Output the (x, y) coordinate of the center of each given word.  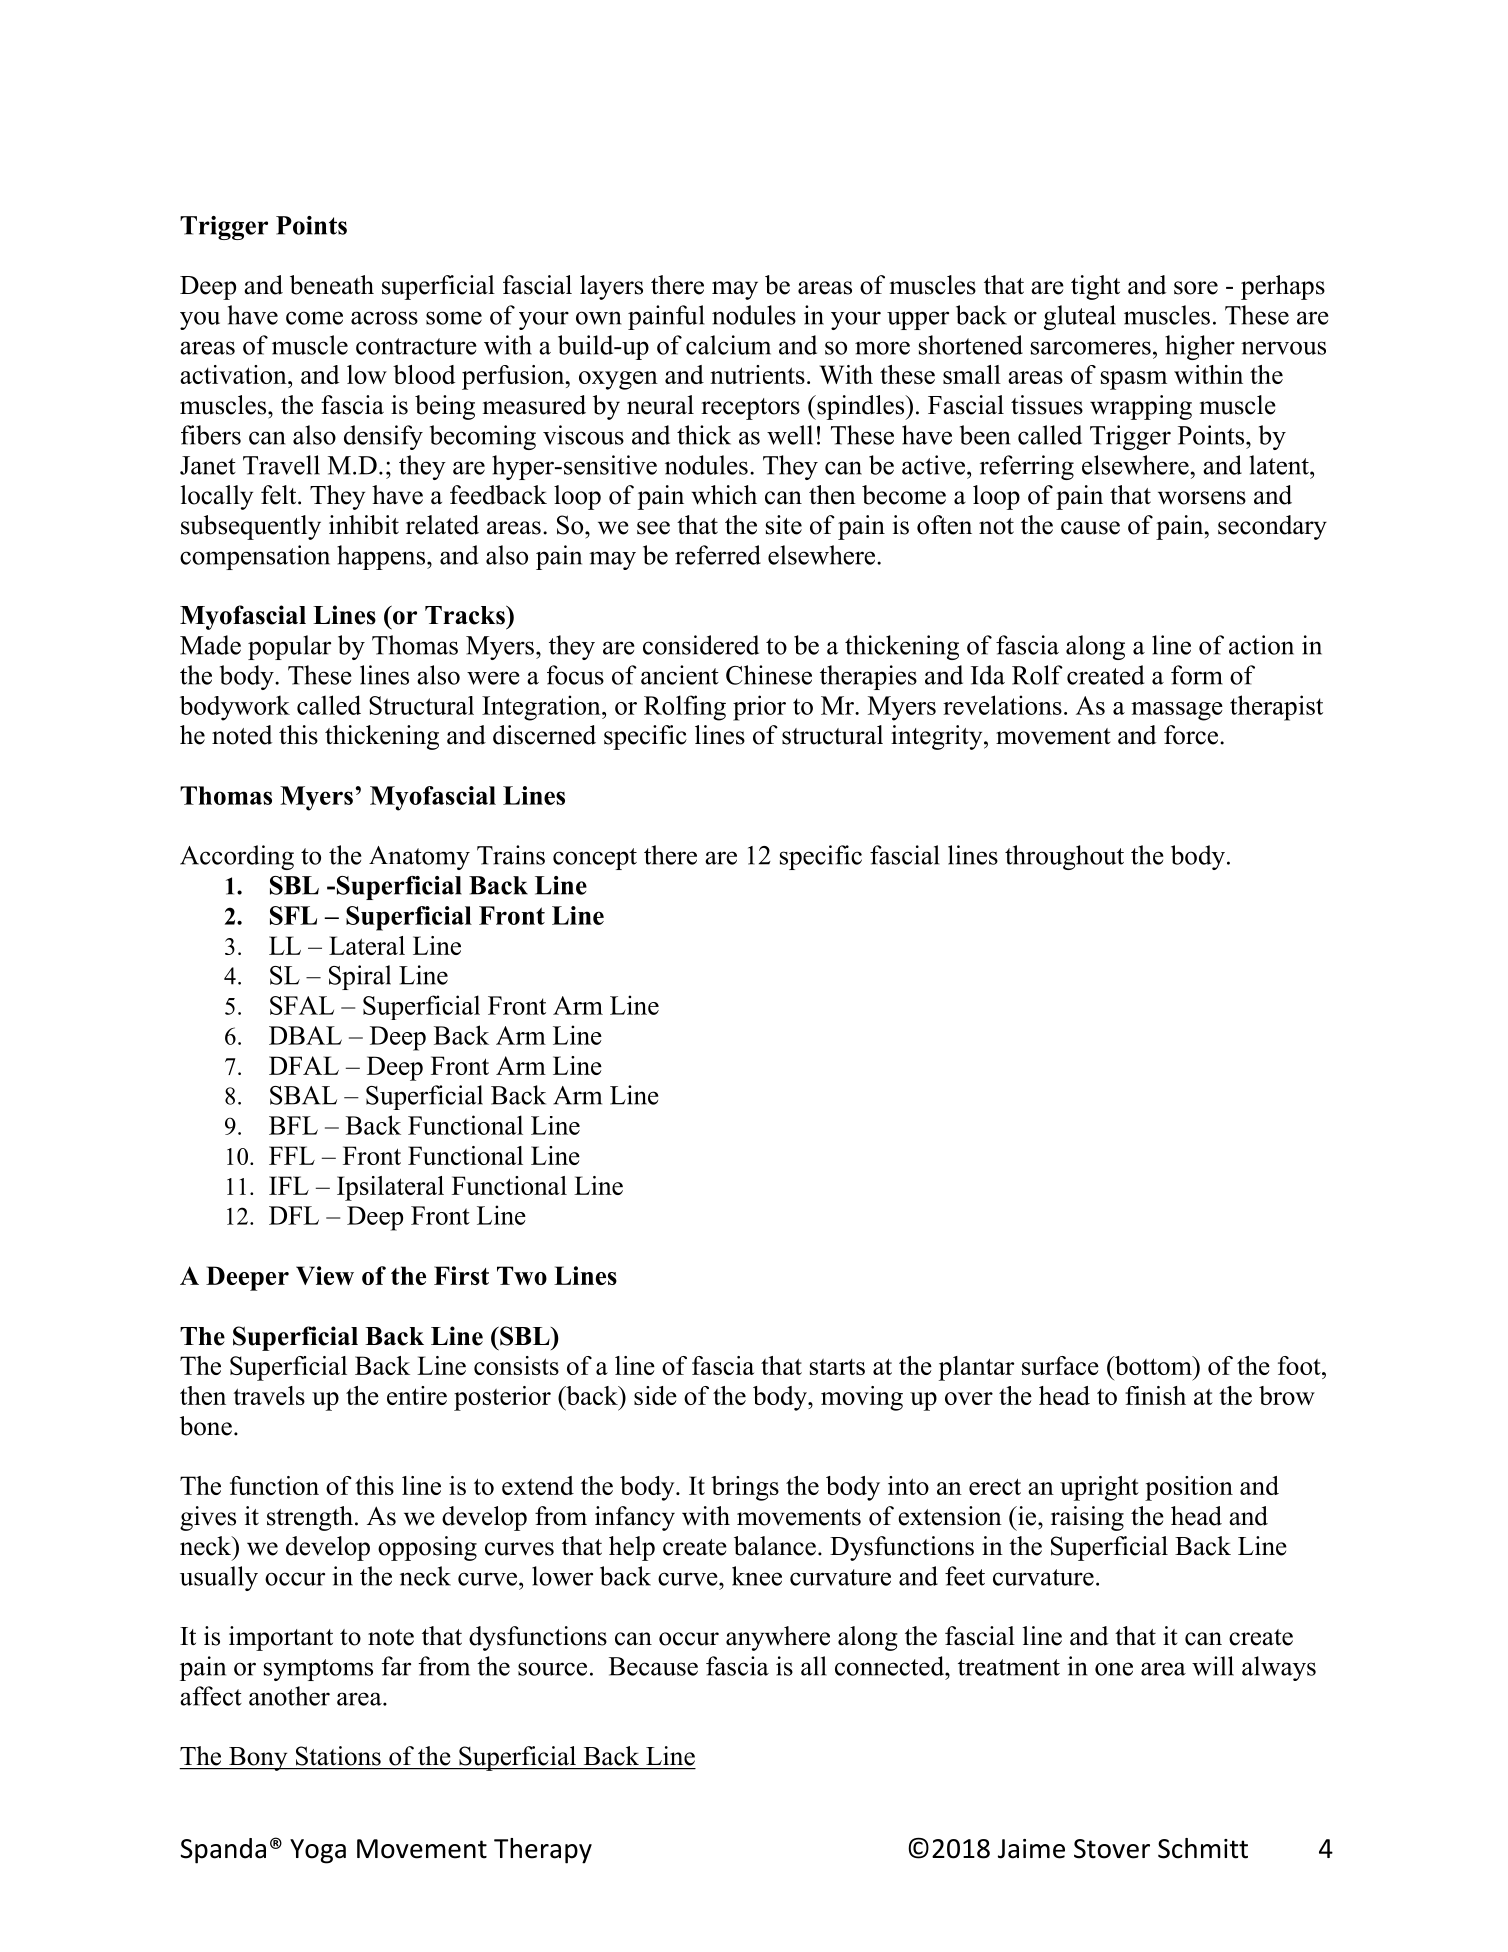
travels (269, 1395)
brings (745, 1488)
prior (759, 708)
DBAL (305, 1035)
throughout (1064, 857)
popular (289, 647)
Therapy (543, 1851)
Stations (338, 1756)
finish (1155, 1395)
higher (1200, 347)
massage (1177, 711)
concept (595, 859)
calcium (728, 345)
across (384, 318)
